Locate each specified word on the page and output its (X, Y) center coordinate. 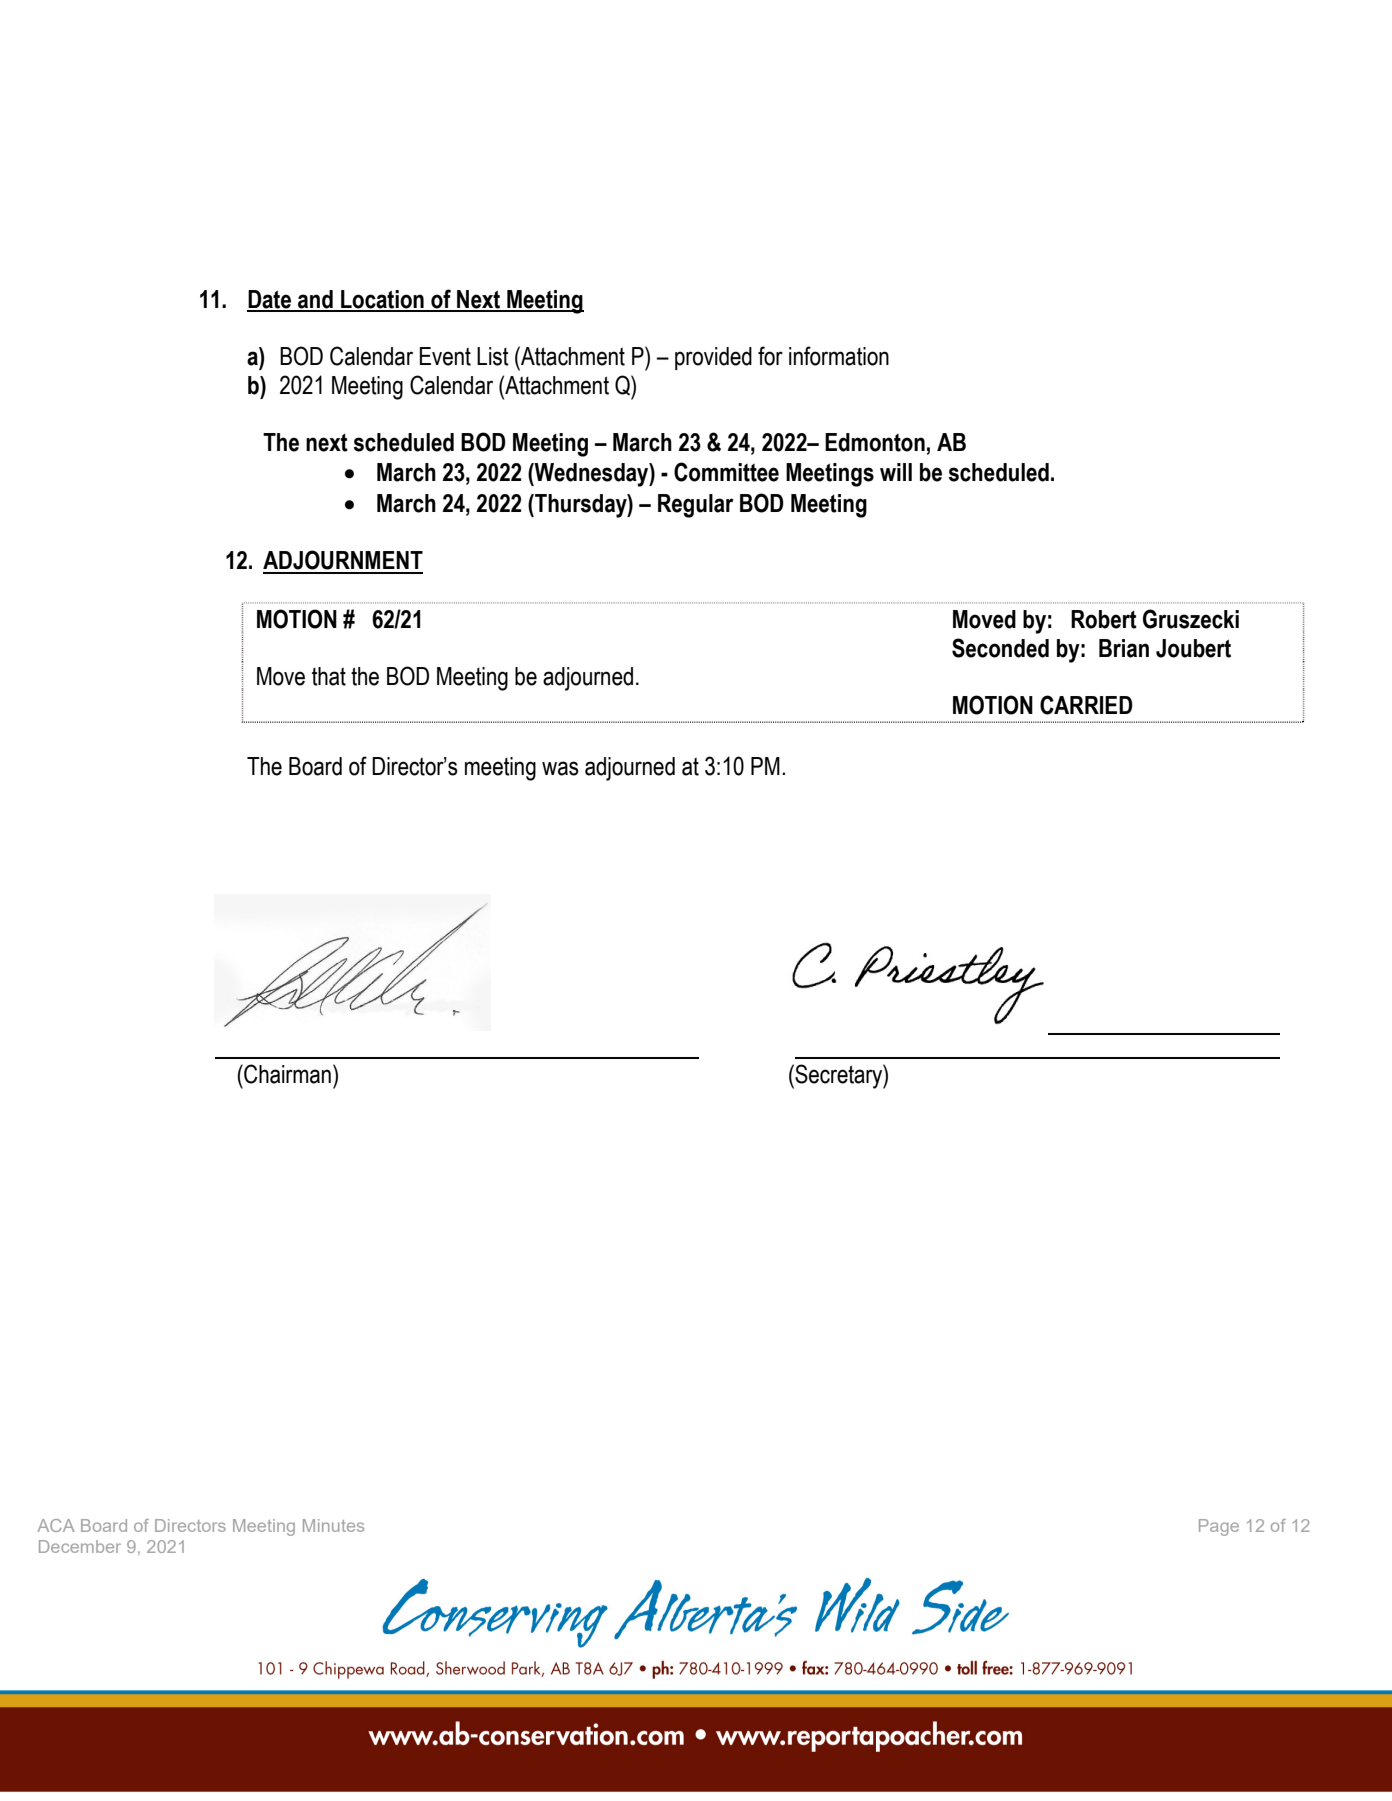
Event (445, 356)
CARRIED (1086, 705)
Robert (1104, 619)
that (329, 676)
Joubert (1193, 648)
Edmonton (875, 442)
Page (1219, 1527)
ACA (56, 1525)
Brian (1124, 648)
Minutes (333, 1525)
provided (713, 358)
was (560, 768)
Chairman (286, 1074)
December (80, 1546)
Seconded (1000, 648)
